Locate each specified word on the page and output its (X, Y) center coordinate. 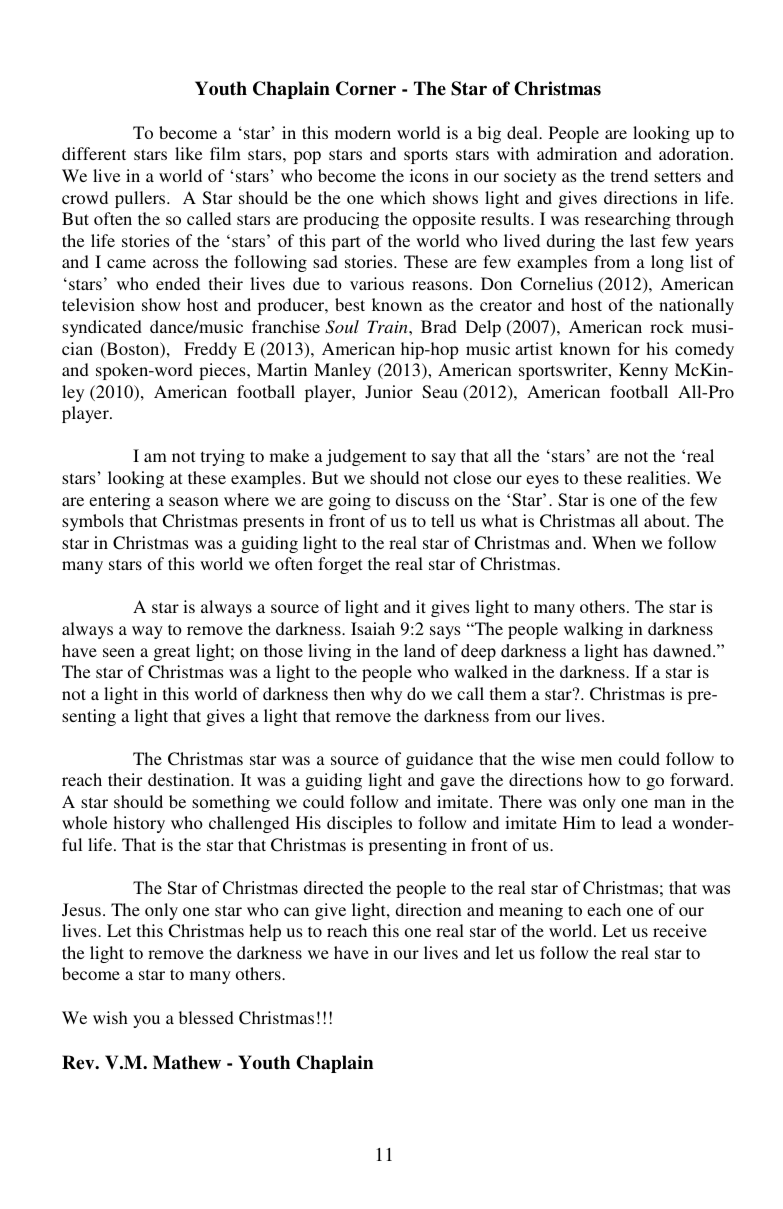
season (194, 501)
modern (363, 132)
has (635, 650)
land (420, 651)
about (666, 520)
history (139, 824)
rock (667, 326)
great (172, 653)
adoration (695, 153)
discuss (422, 499)
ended (178, 283)
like (189, 153)
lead (637, 822)
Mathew (187, 1062)
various (377, 283)
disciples (359, 824)
